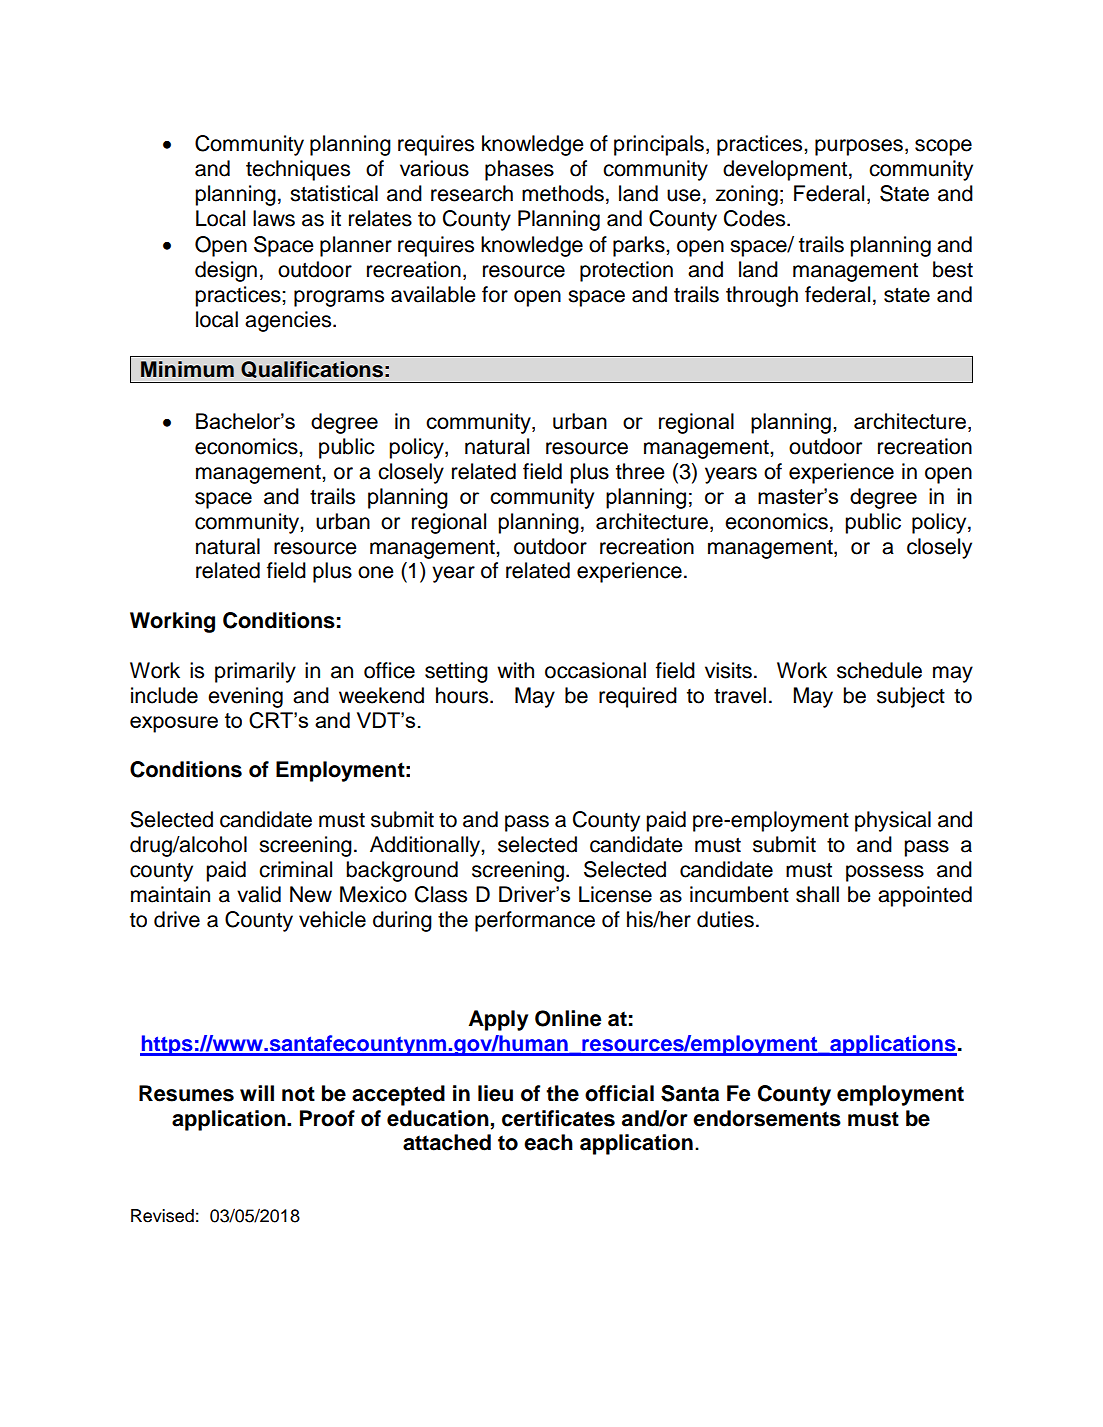  Describe the element at coordinates (879, 670) in the image. I see `schedule` at that location.
